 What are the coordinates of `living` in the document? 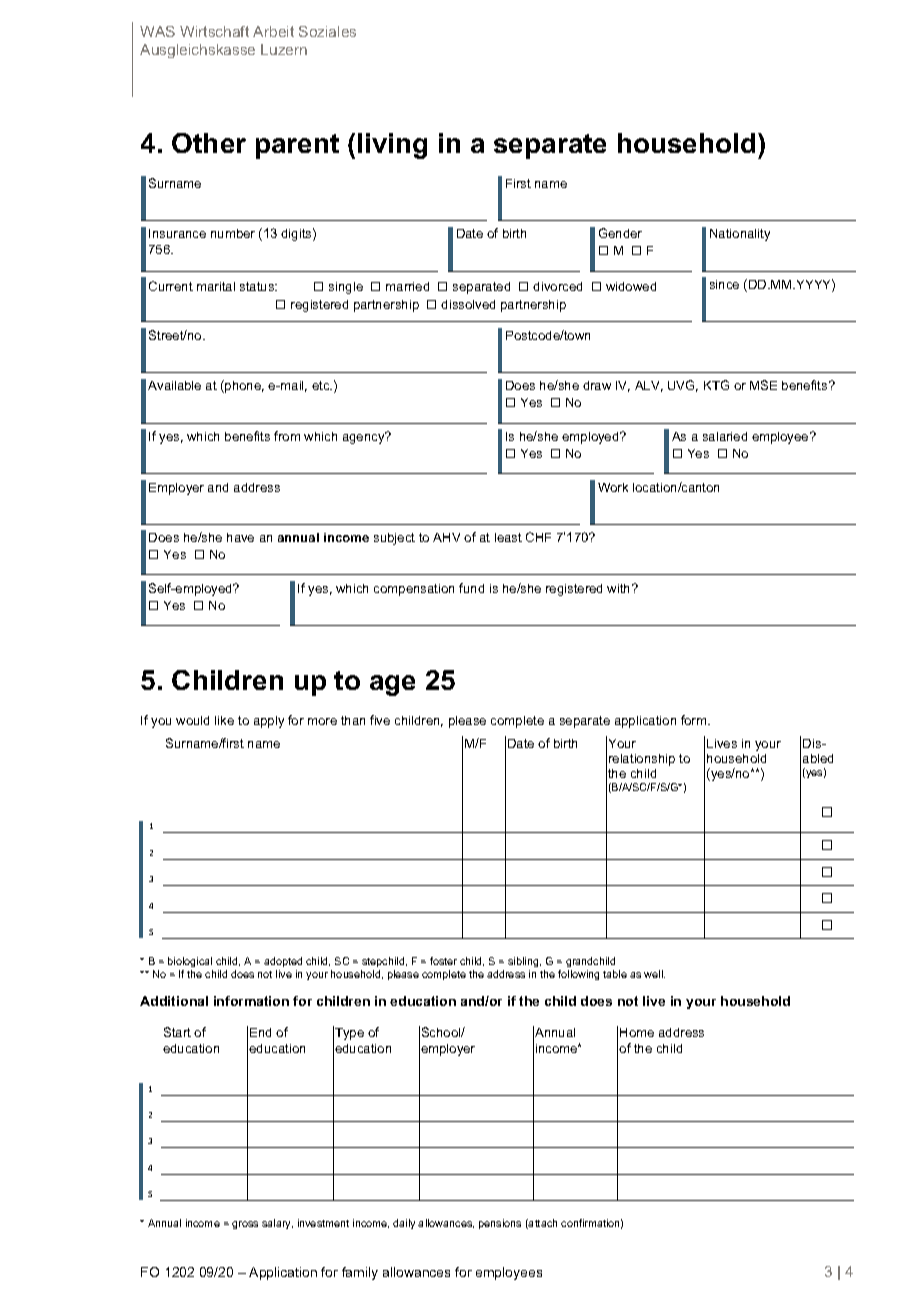 It's located at (392, 146).
